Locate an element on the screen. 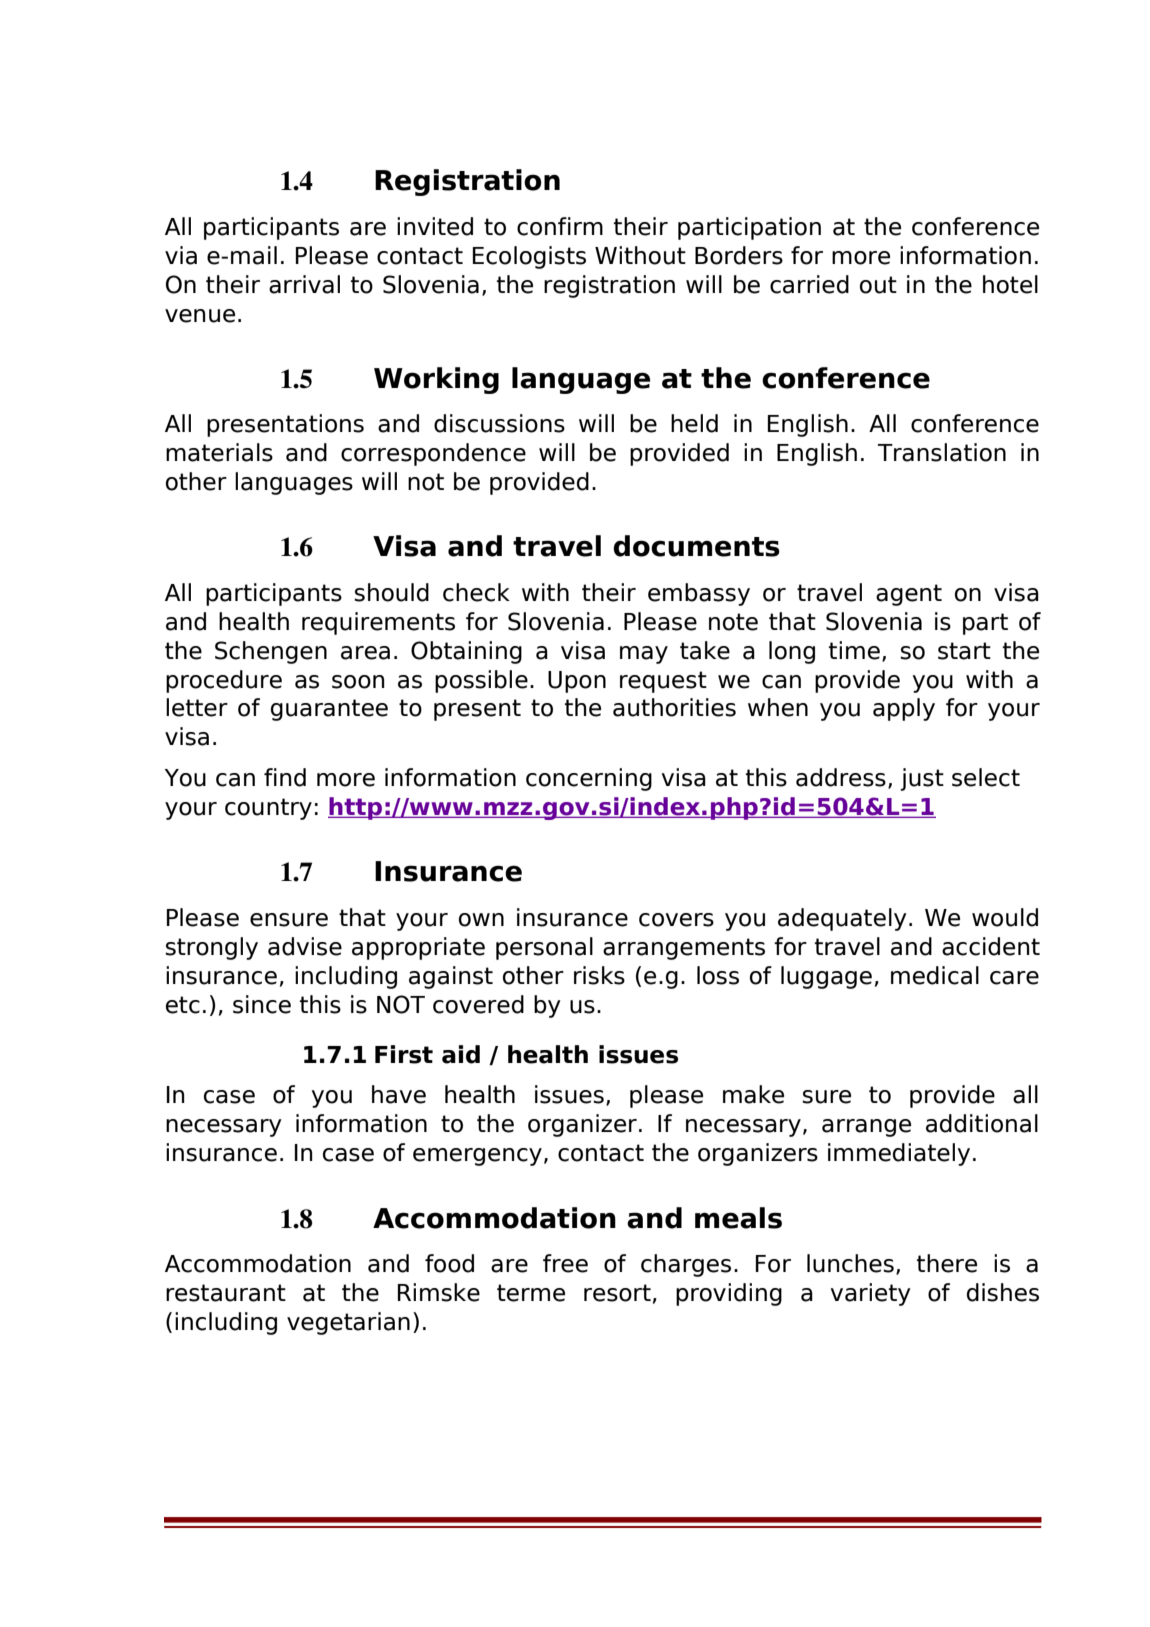 The height and width of the screenshot is (1627, 1150). hotel is located at coordinates (1010, 284).
